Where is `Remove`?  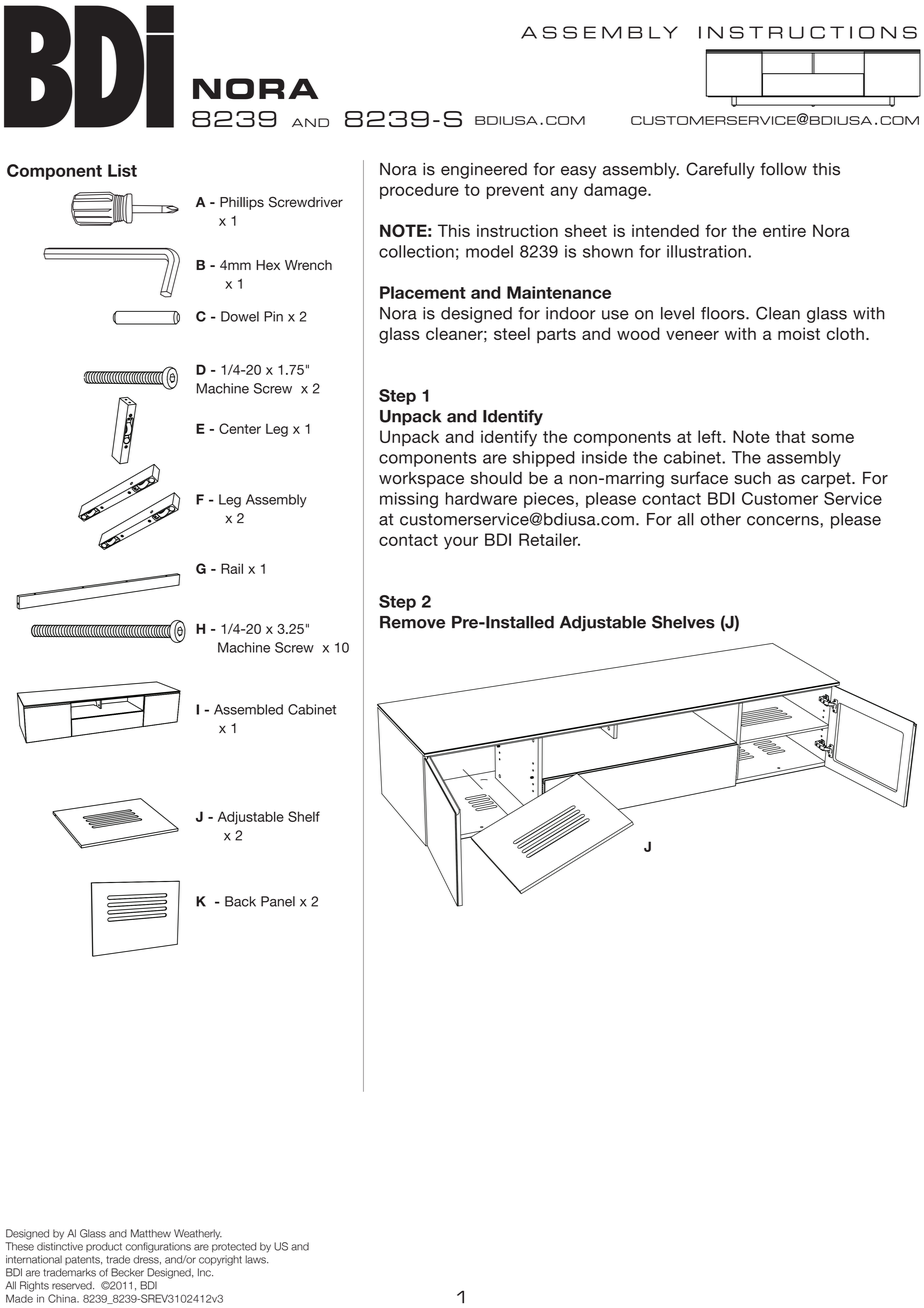 Remove is located at coordinates (412, 622).
